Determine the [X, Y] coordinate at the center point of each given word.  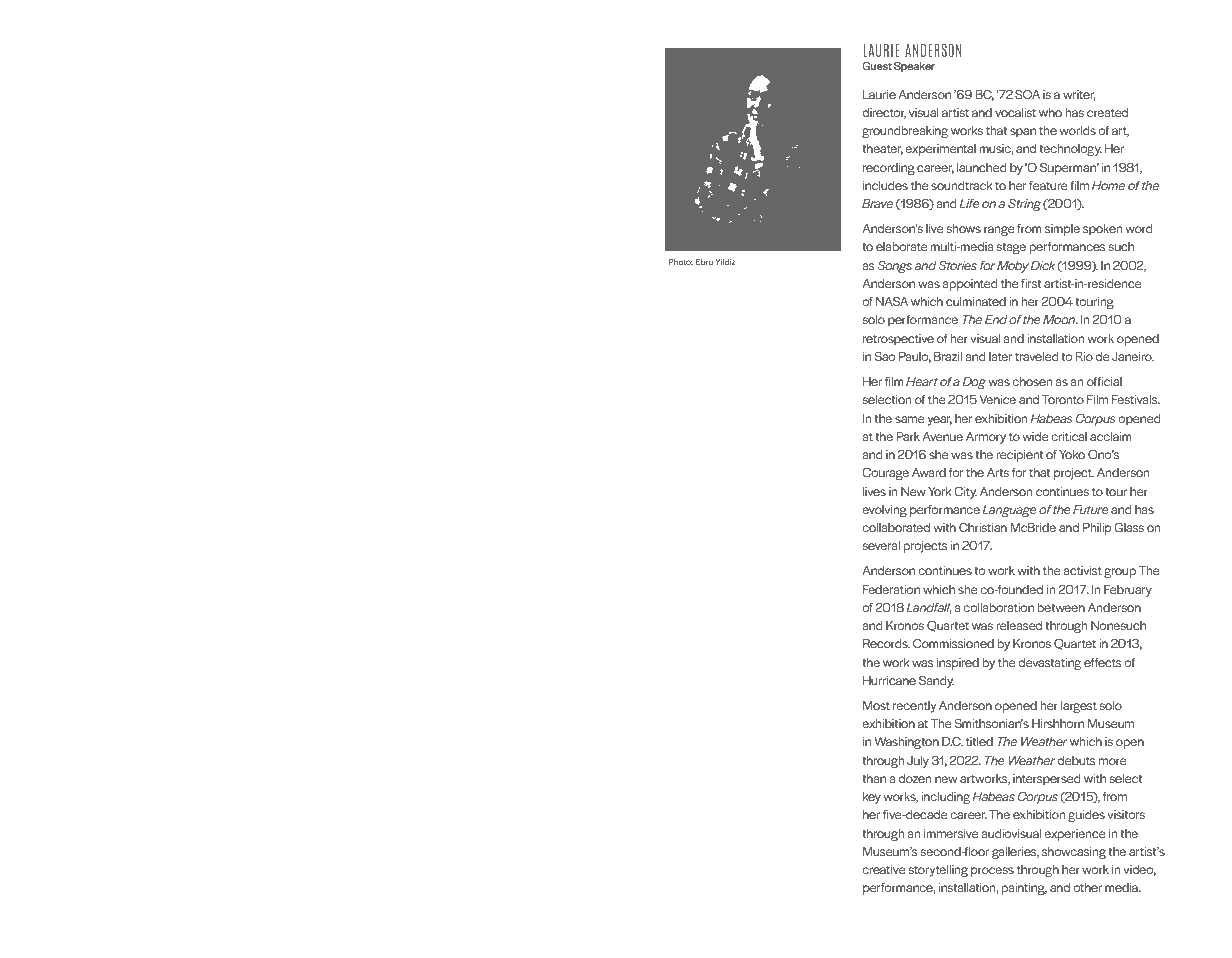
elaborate [902, 246]
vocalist [1015, 112]
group [1120, 573]
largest [1079, 707]
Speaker [914, 67]
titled [979, 741]
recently [914, 707]
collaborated [896, 527]
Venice [997, 399]
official [1104, 381]
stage [1011, 248]
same [910, 419]
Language [1009, 511]
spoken [1103, 230]
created [1107, 112]
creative [884, 869]
